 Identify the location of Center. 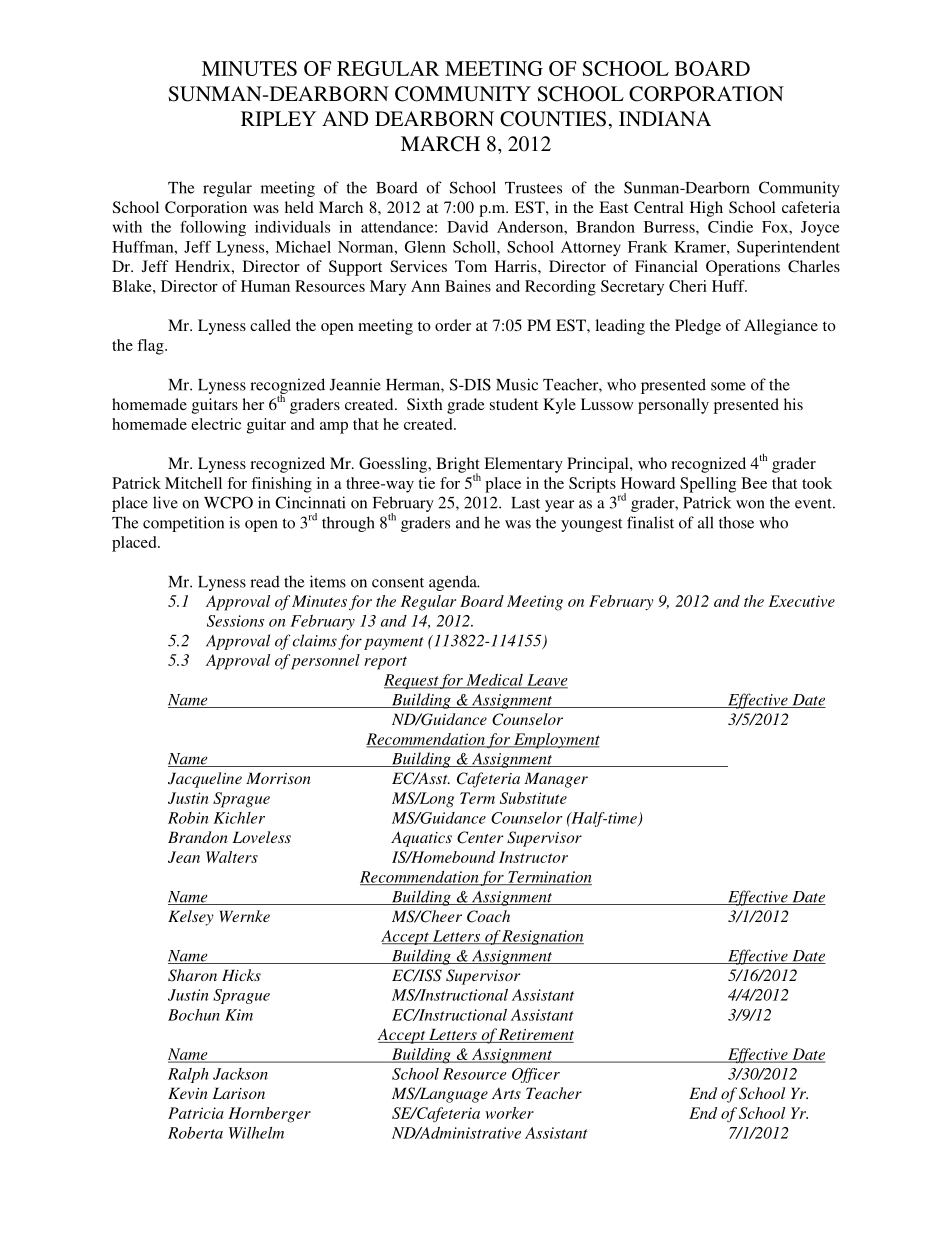
(480, 837).
